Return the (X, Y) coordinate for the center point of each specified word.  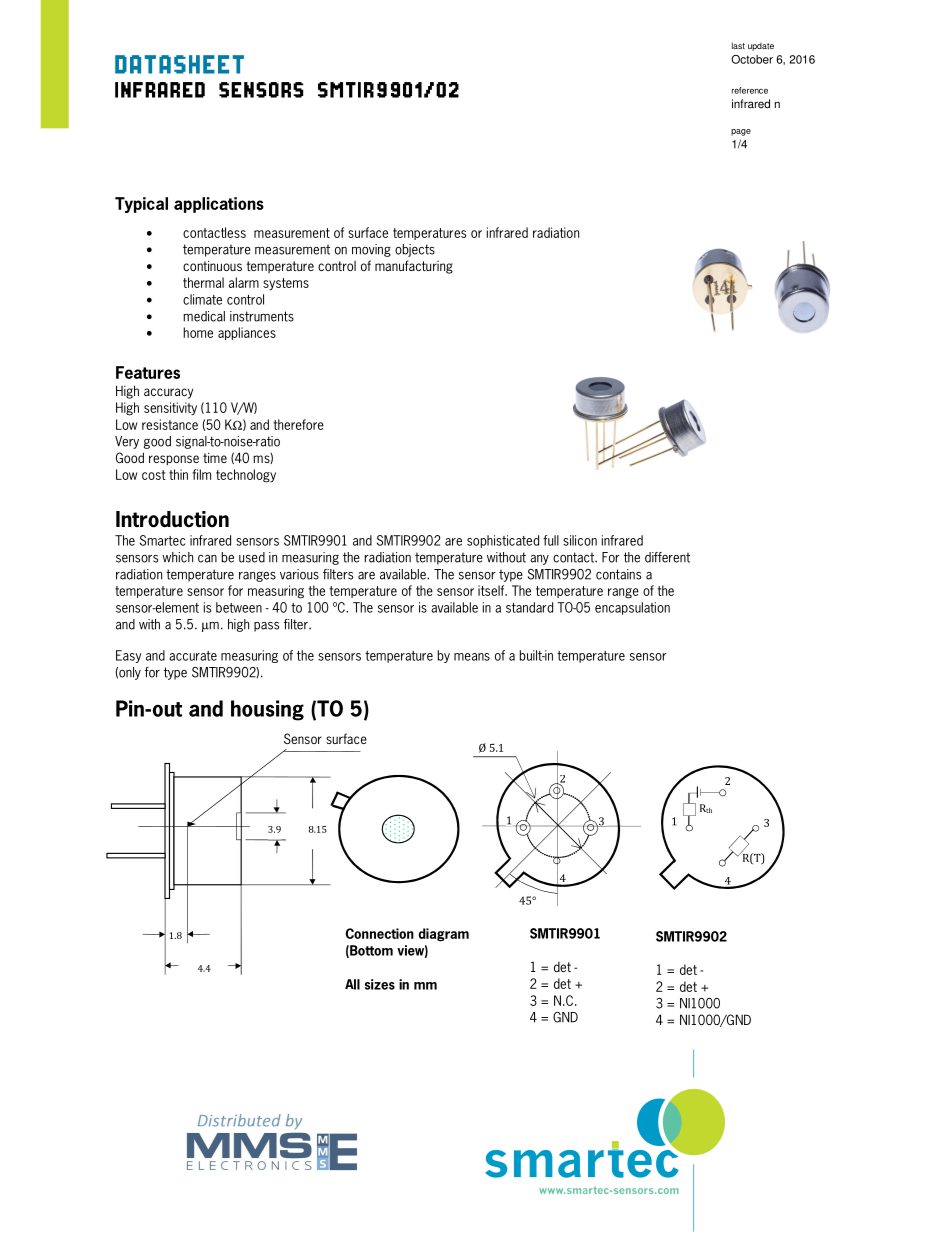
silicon (580, 540)
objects (415, 250)
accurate (193, 656)
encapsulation (632, 608)
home (198, 332)
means (472, 657)
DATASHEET (179, 64)
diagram (444, 935)
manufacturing (414, 267)
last (738, 45)
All (352, 984)
